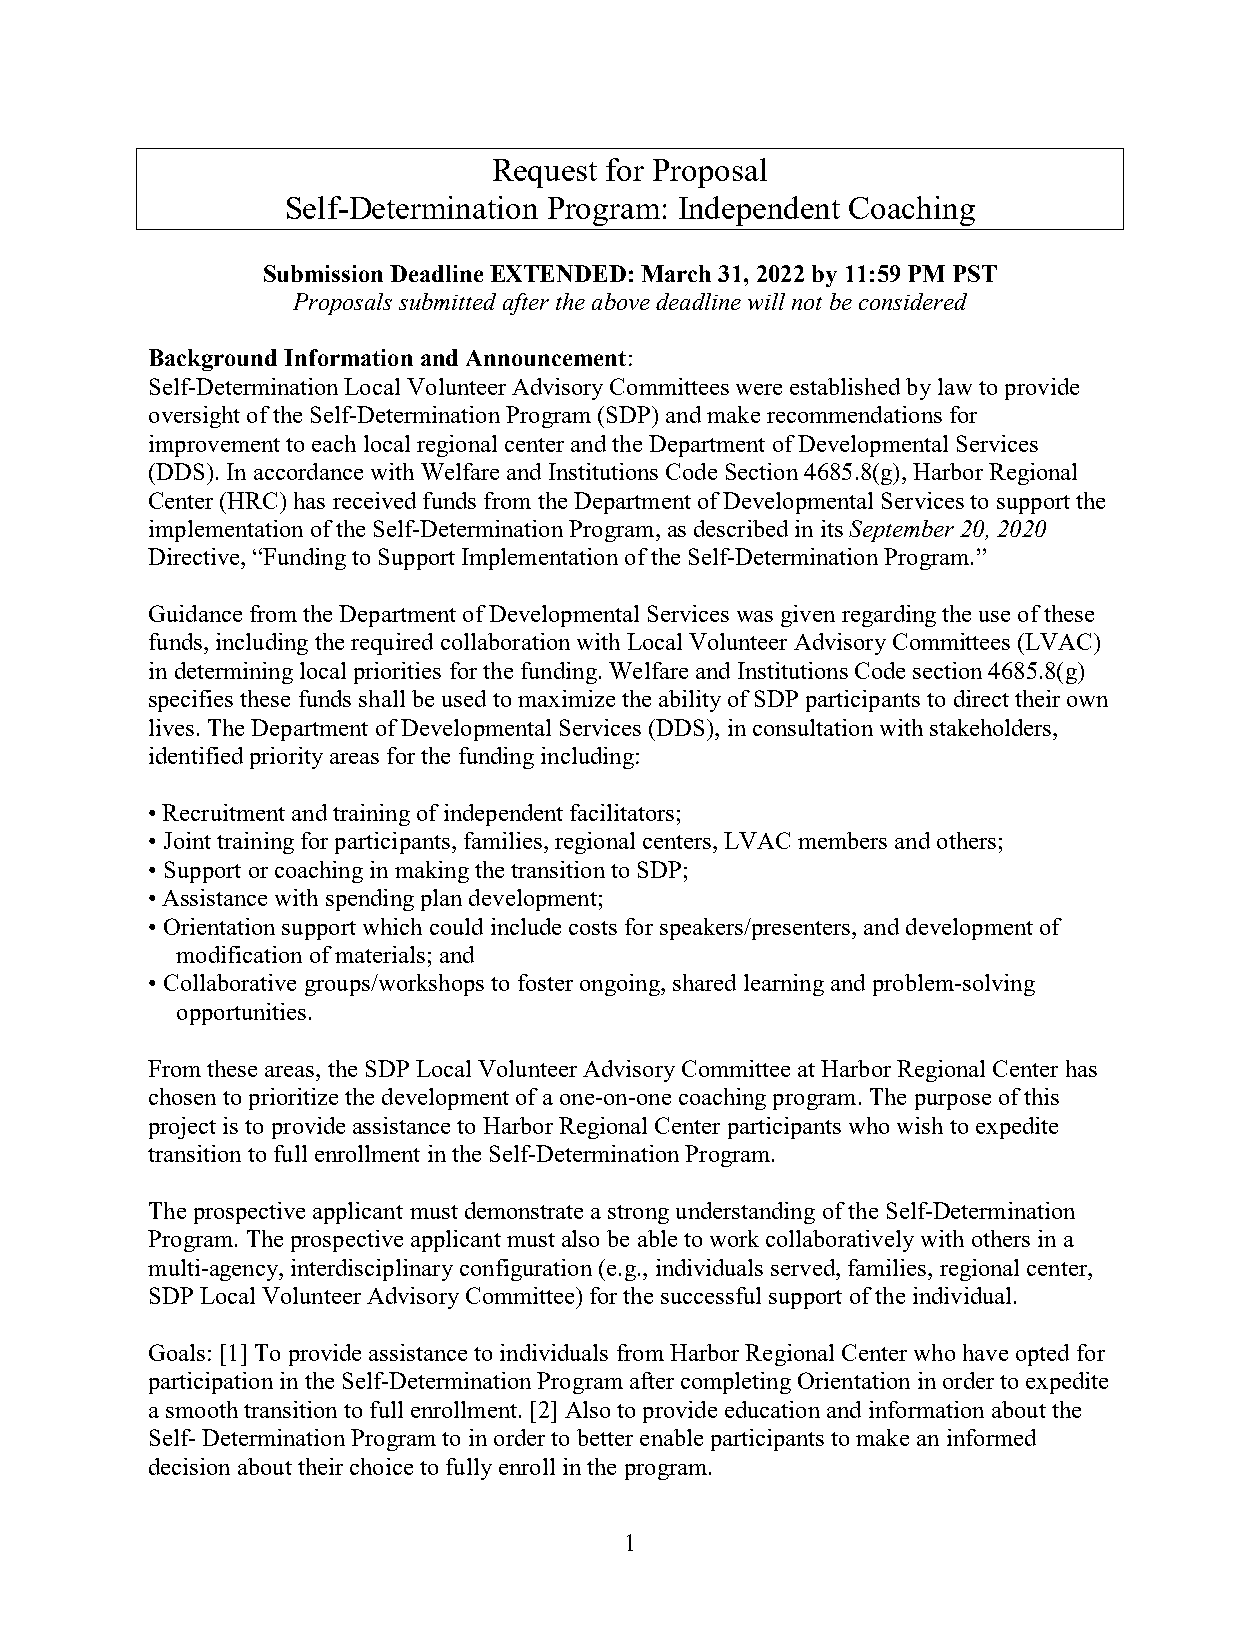 The image size is (1260, 1631). I want to click on better, so click(605, 1437).
